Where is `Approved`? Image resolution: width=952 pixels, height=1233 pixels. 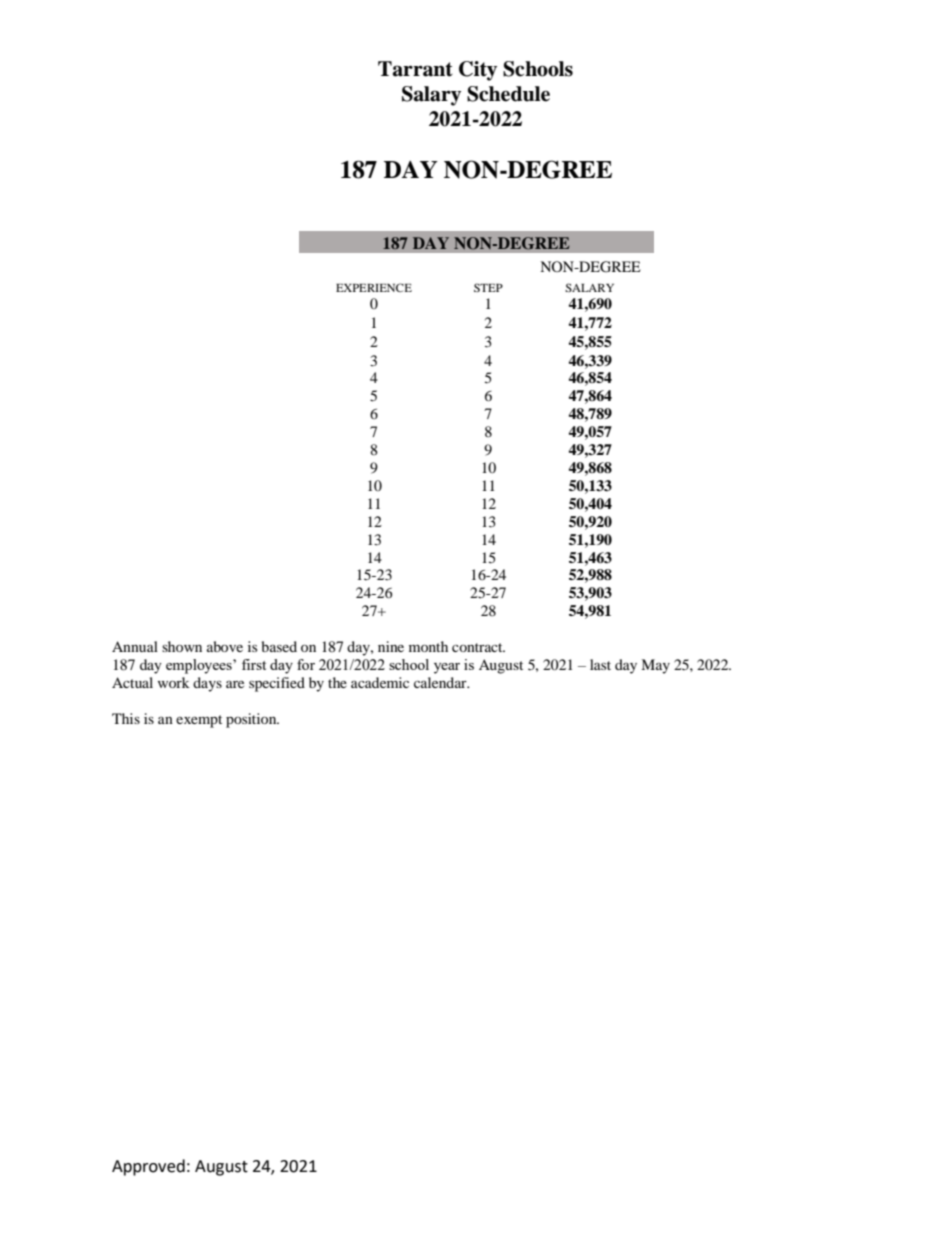
Approved is located at coordinates (148, 1167).
